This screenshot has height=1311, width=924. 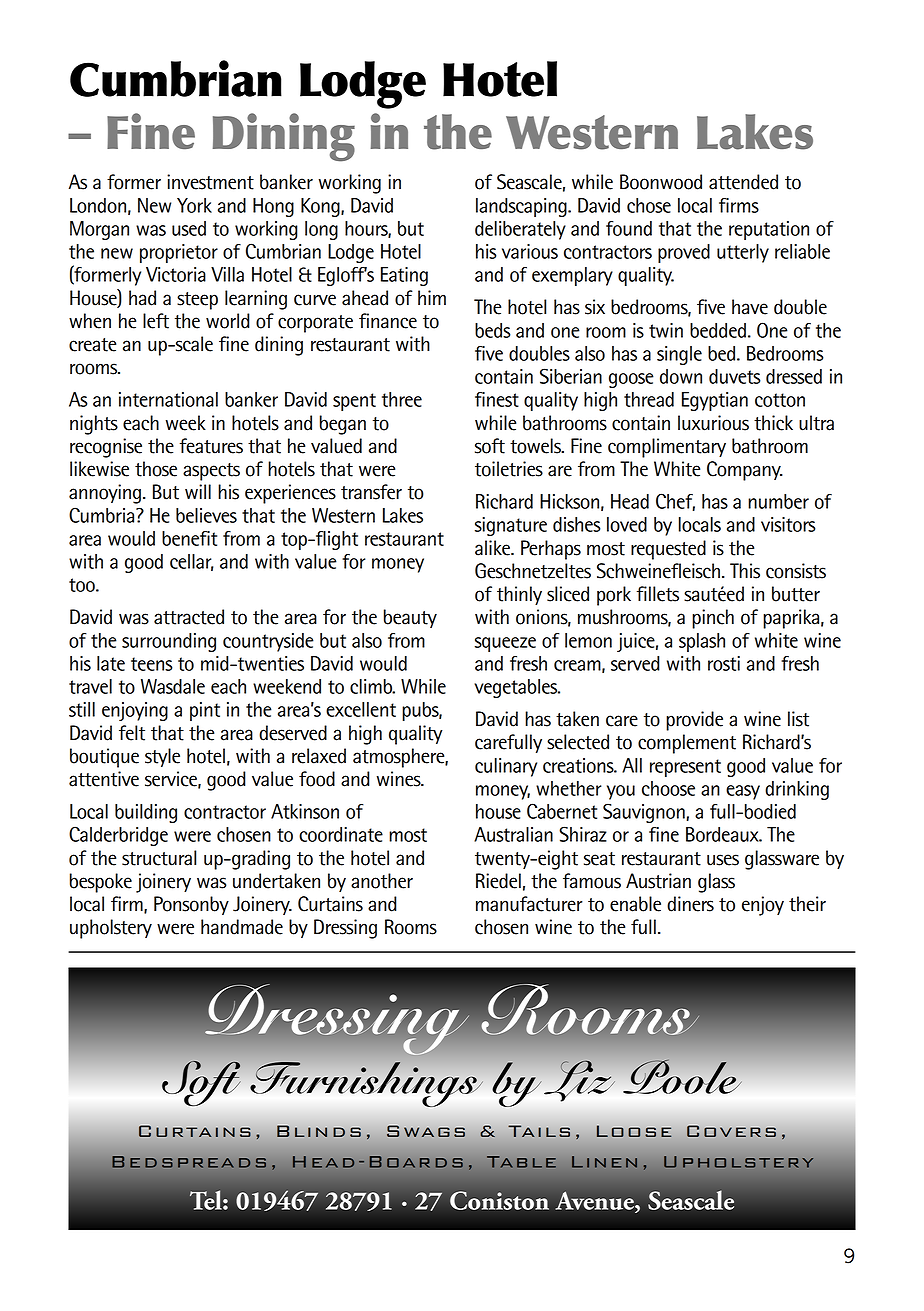 I want to click on diners, so click(x=690, y=904).
